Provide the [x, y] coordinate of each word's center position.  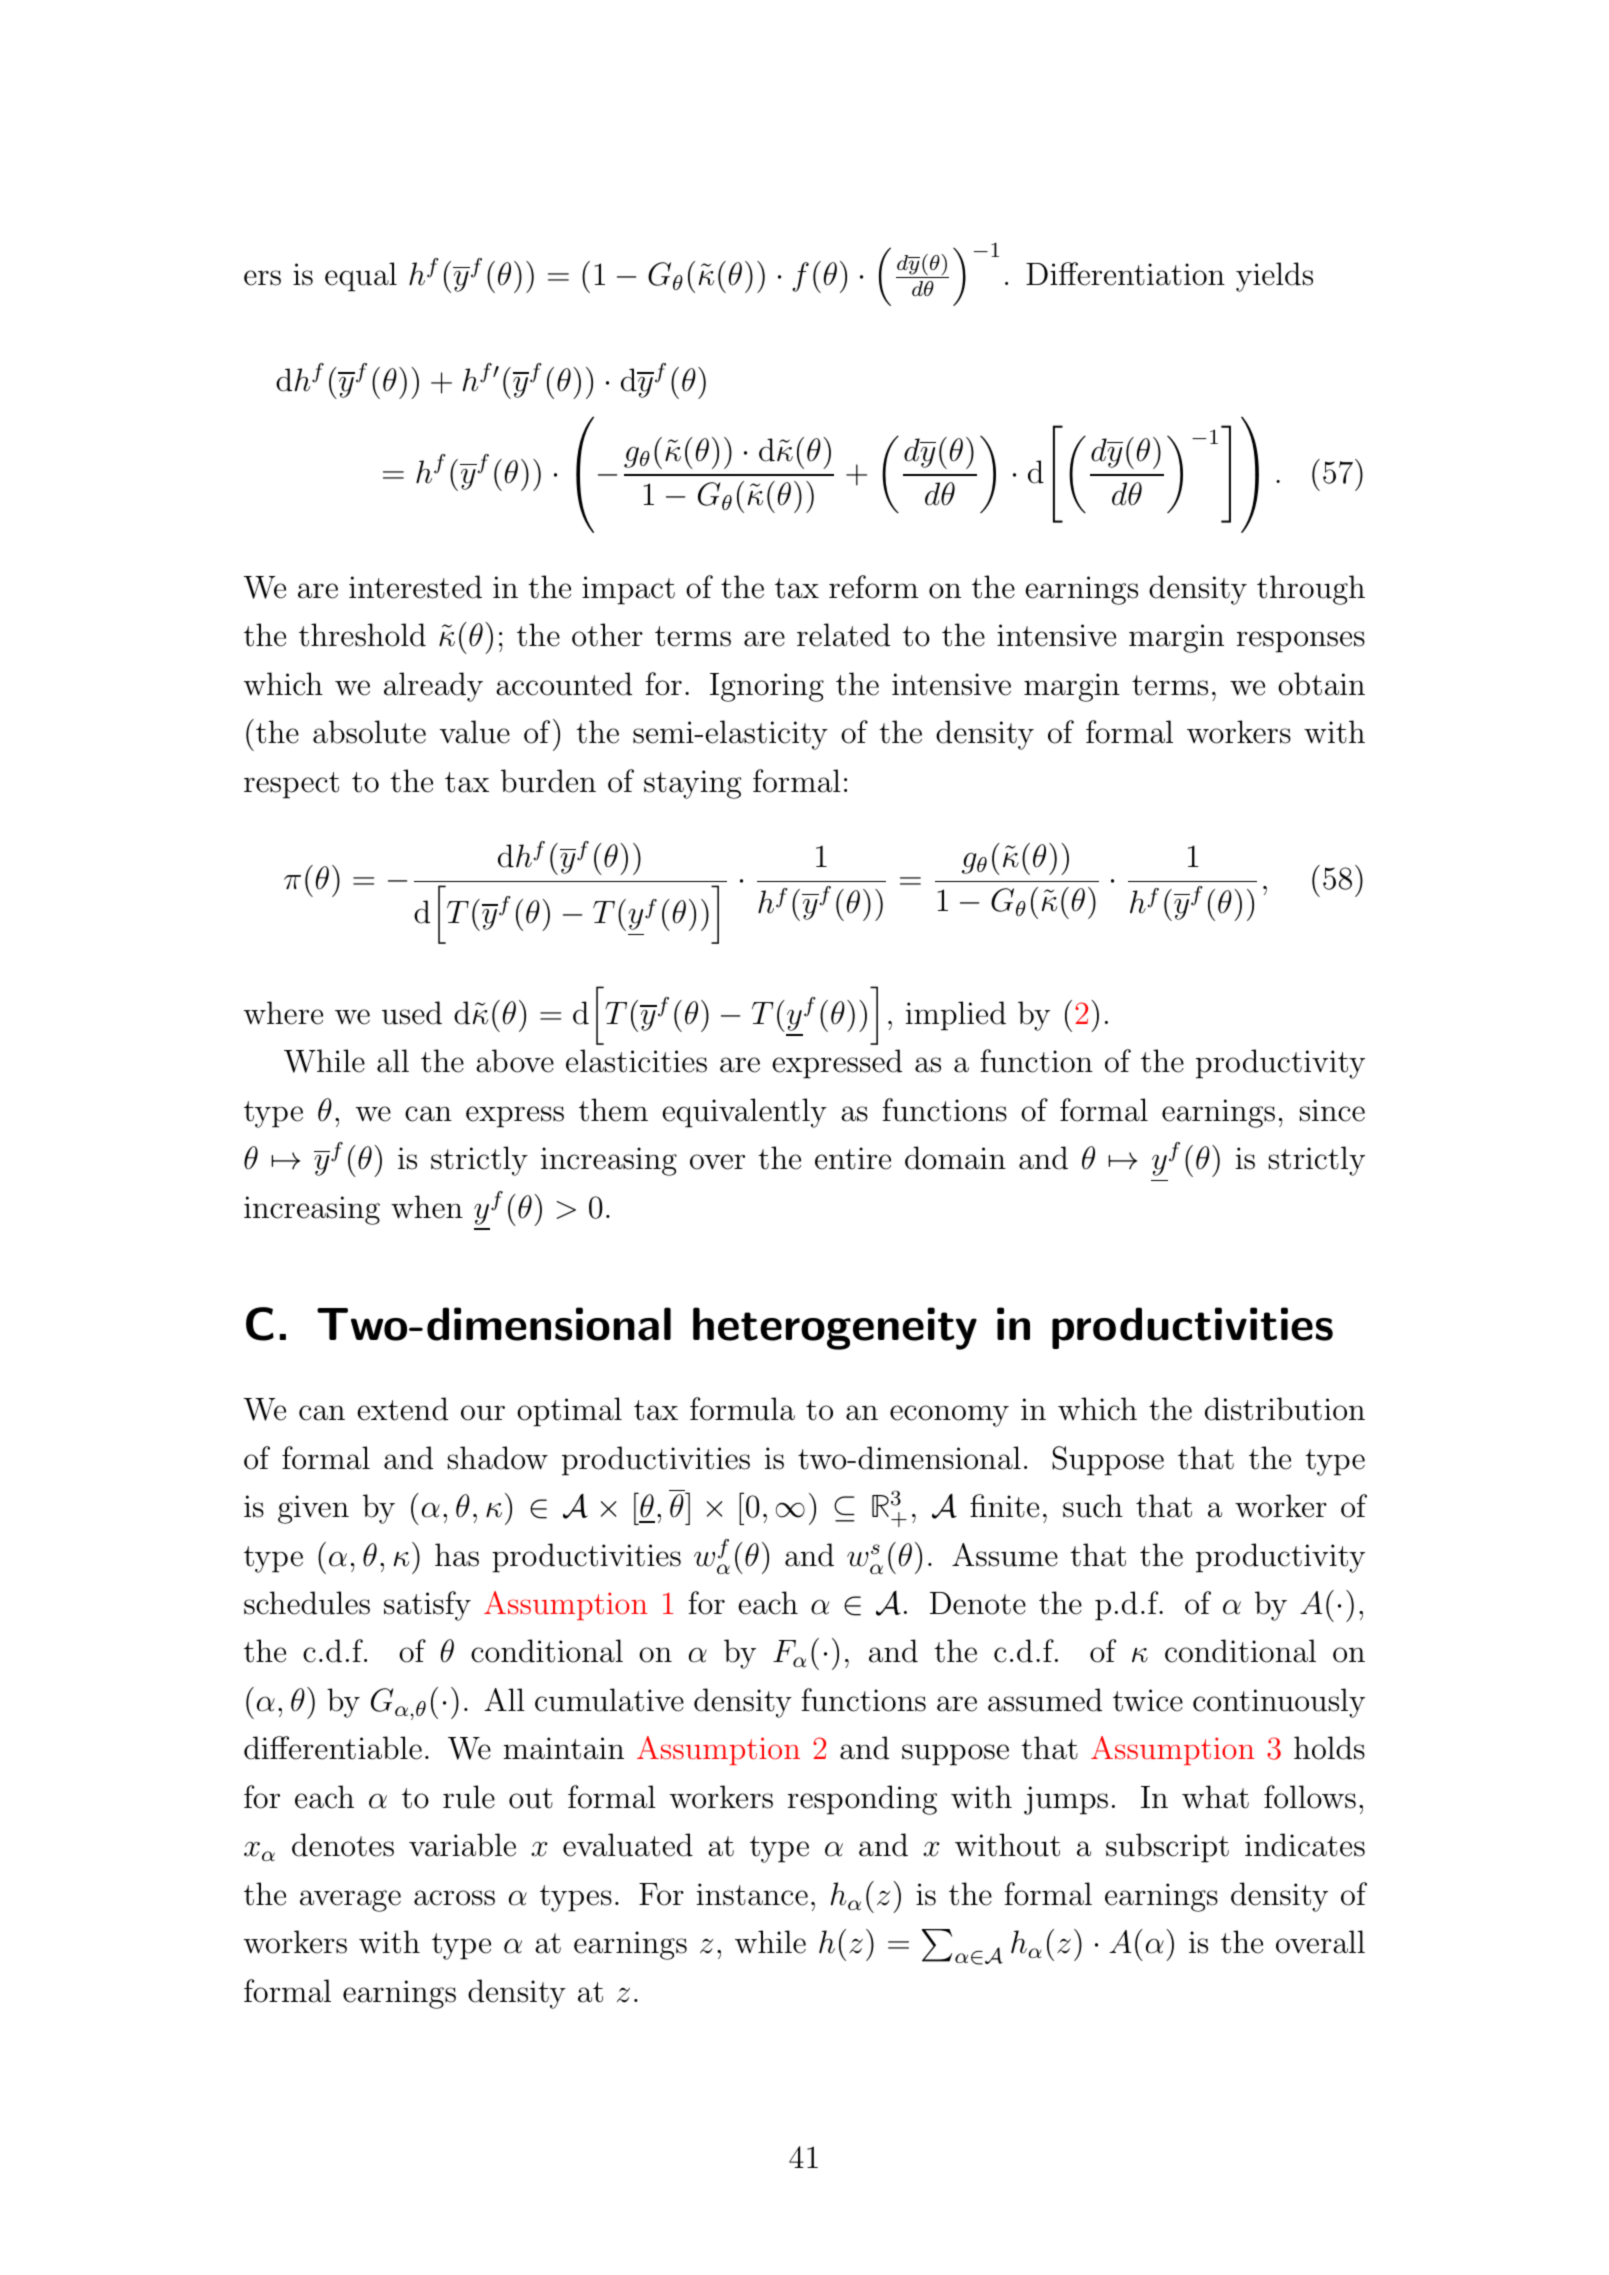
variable [462, 1845]
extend [402, 1409]
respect [291, 785]
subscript [1167, 1848]
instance [752, 1894]
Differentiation [1125, 274]
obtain [1321, 684]
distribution [1285, 1409]
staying [693, 784]
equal [361, 277]
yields [1274, 277]
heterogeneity [835, 1328]
